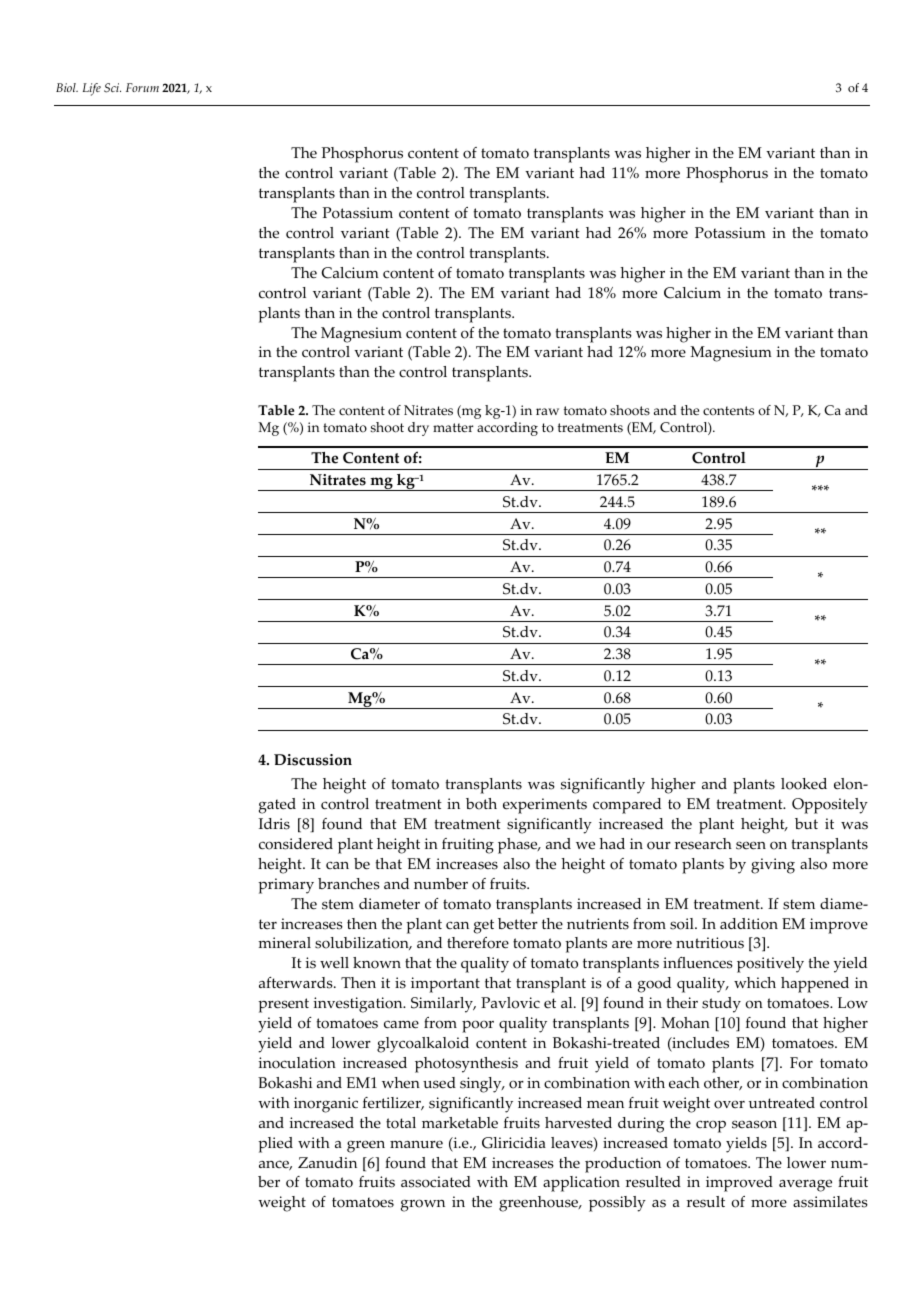 This screenshot has width=924, height=1308. I want to click on dry, so click(418, 429).
